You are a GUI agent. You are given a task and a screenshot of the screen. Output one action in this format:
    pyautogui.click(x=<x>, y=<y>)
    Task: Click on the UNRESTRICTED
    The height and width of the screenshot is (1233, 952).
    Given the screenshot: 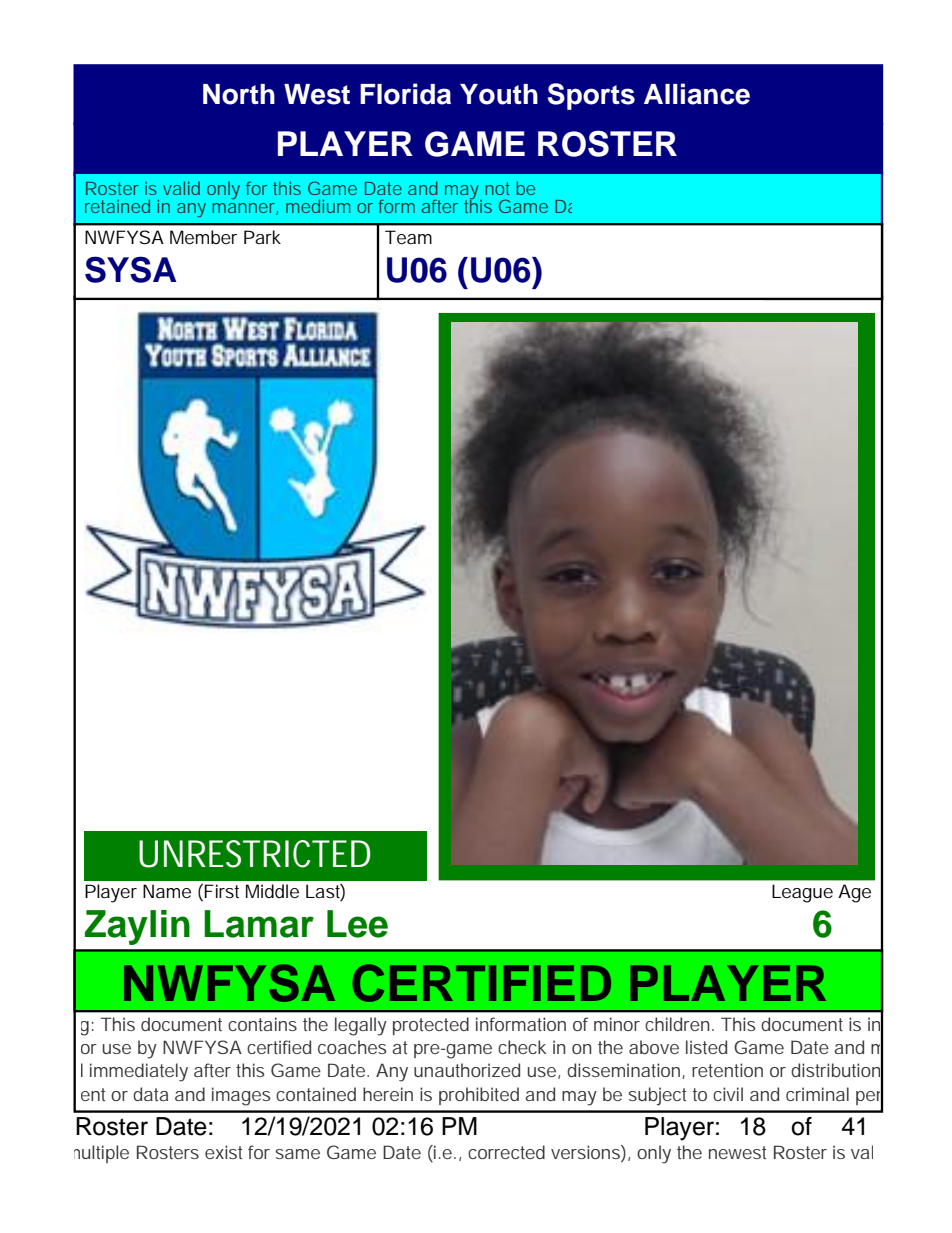 What is the action you would take?
    pyautogui.click(x=254, y=854)
